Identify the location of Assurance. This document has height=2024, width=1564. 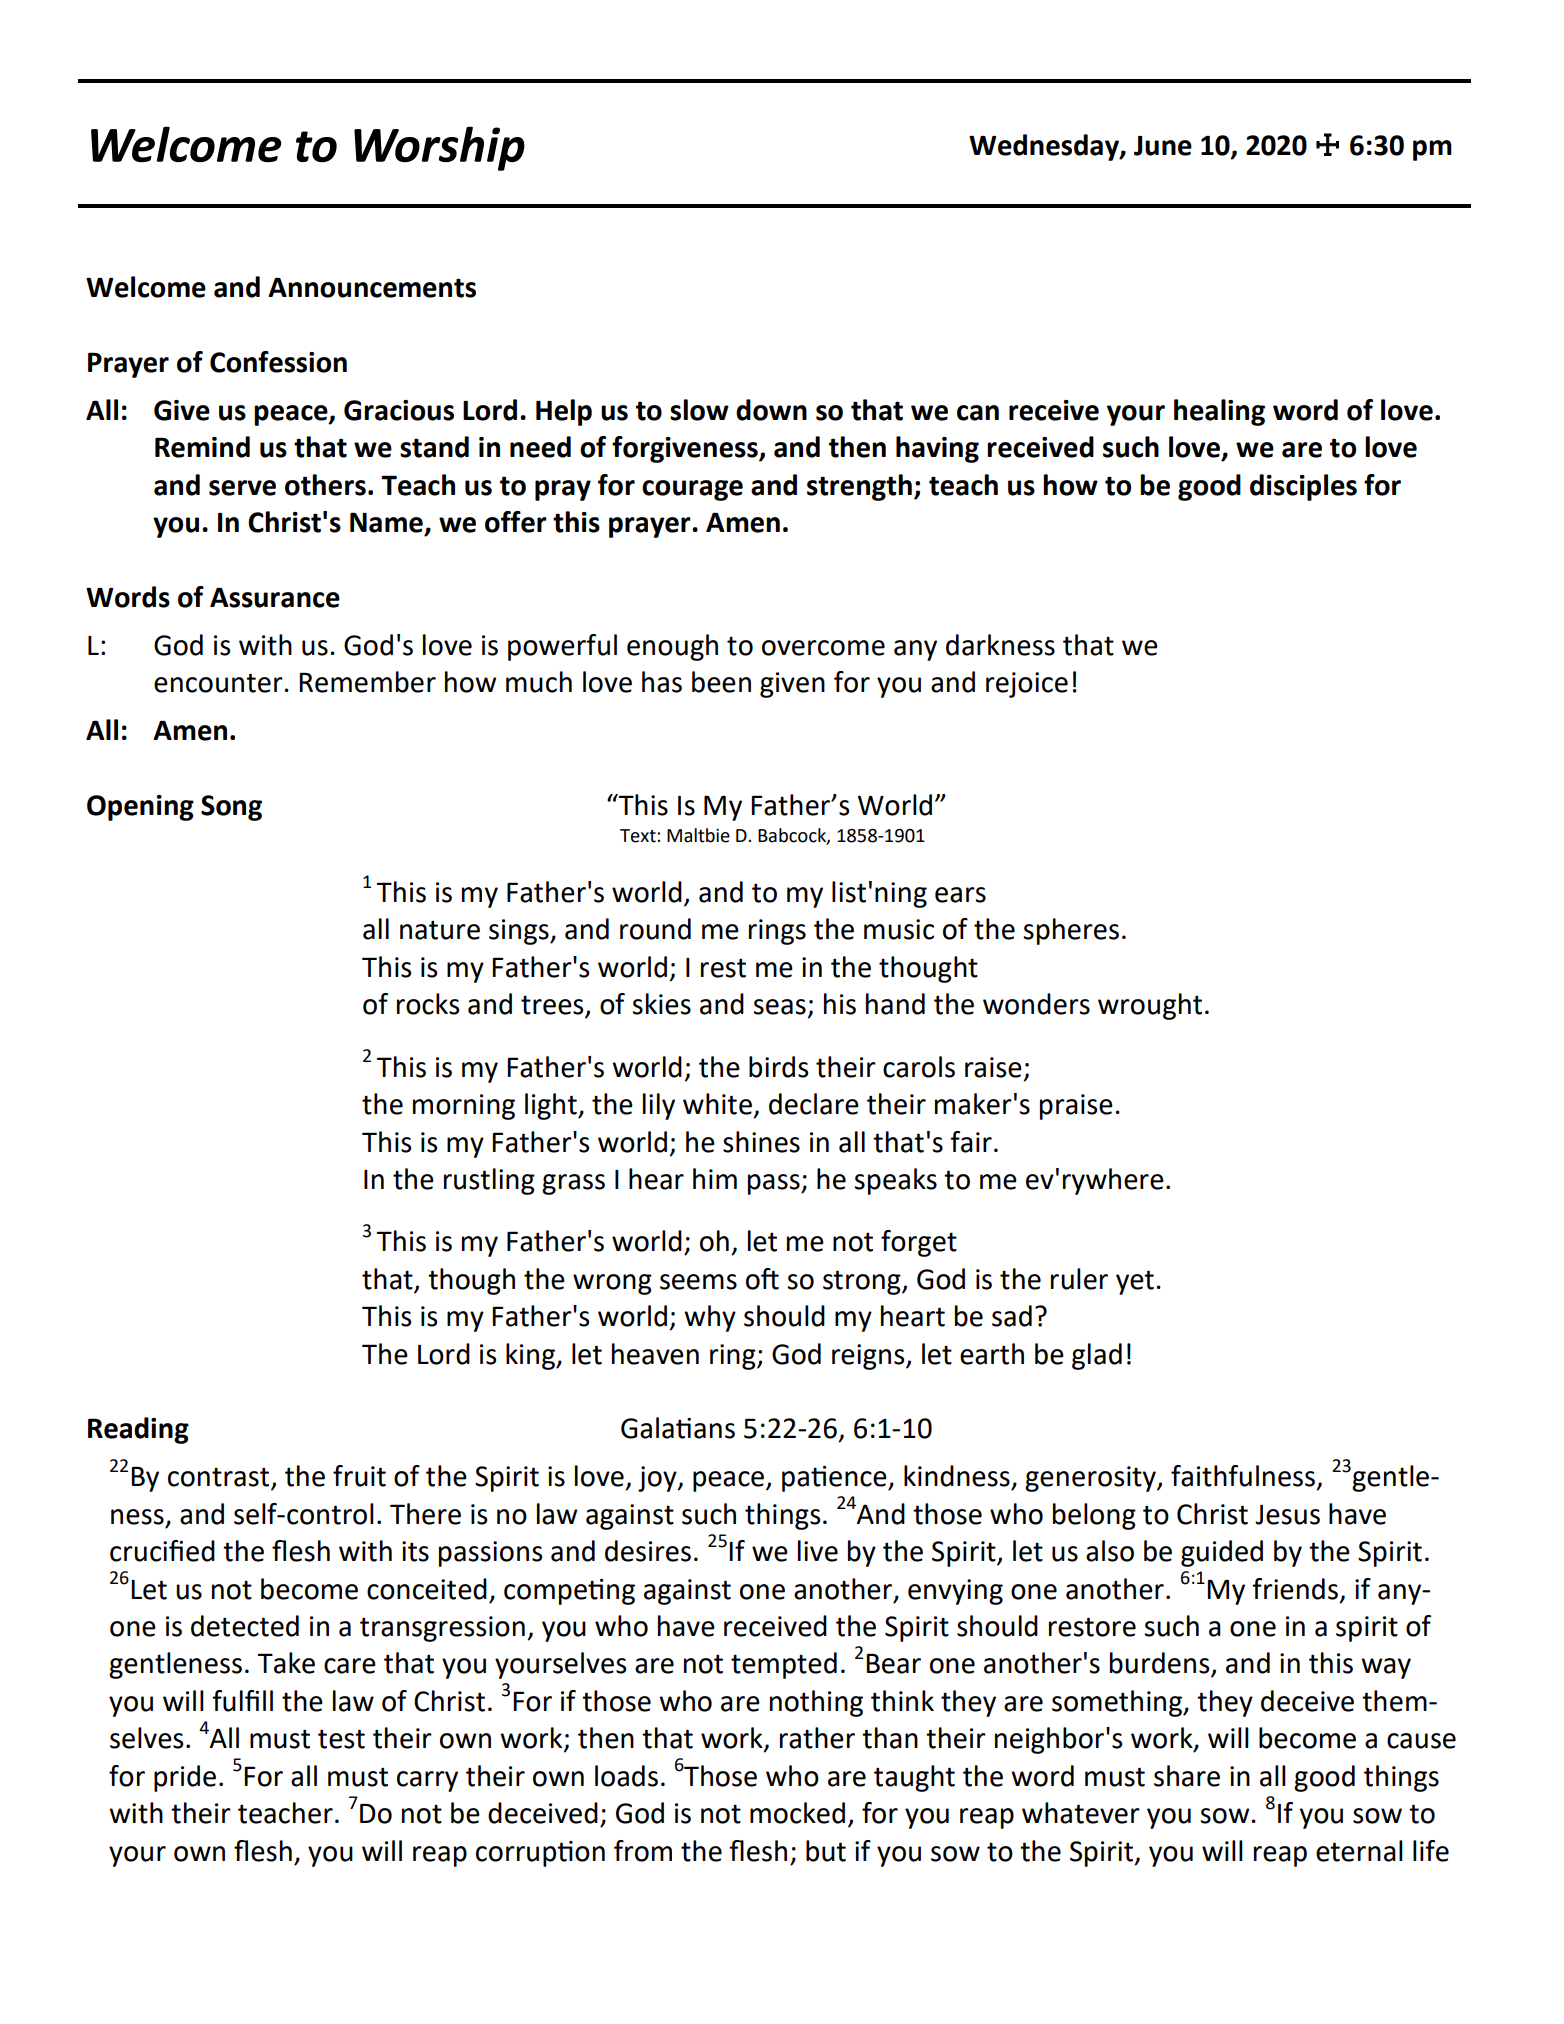
(275, 598).
